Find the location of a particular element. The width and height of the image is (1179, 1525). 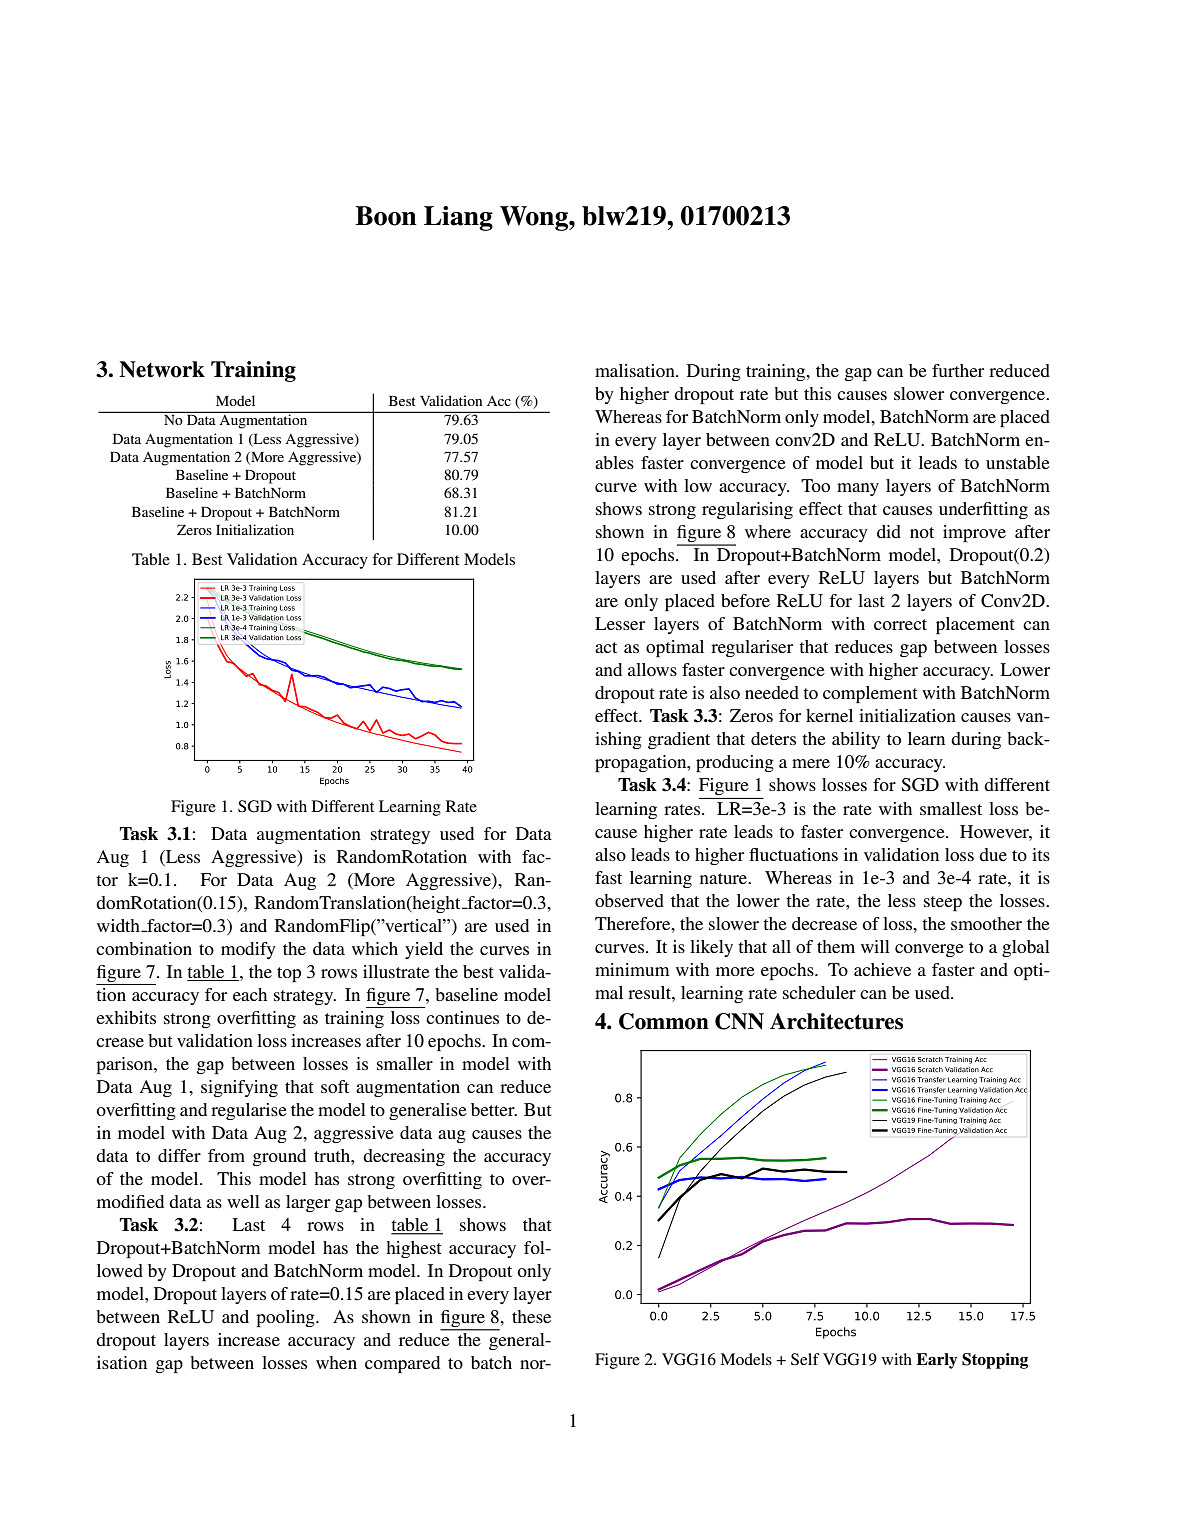

Wong is located at coordinates (535, 218).
